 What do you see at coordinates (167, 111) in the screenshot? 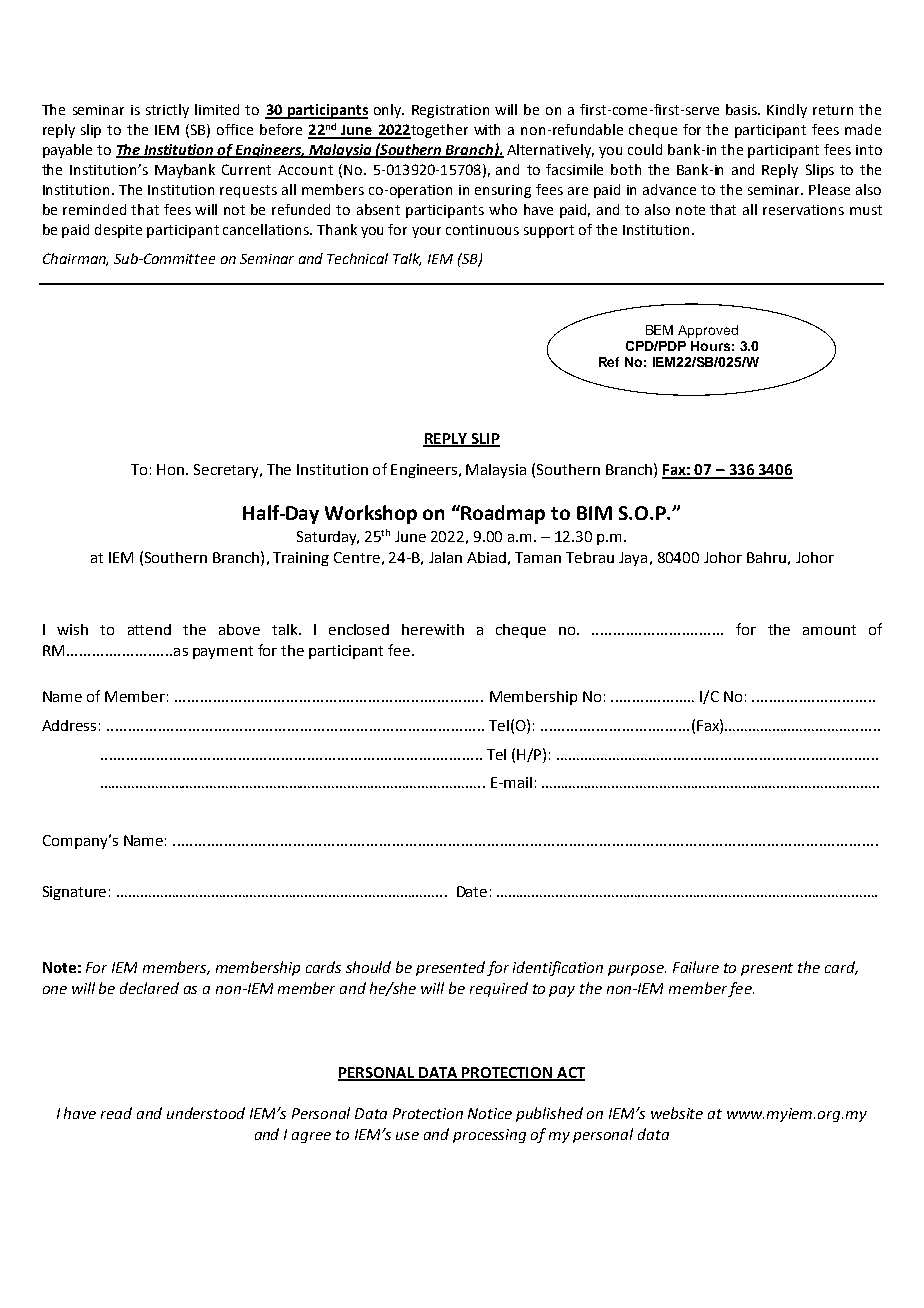
I see `strictly` at bounding box center [167, 111].
